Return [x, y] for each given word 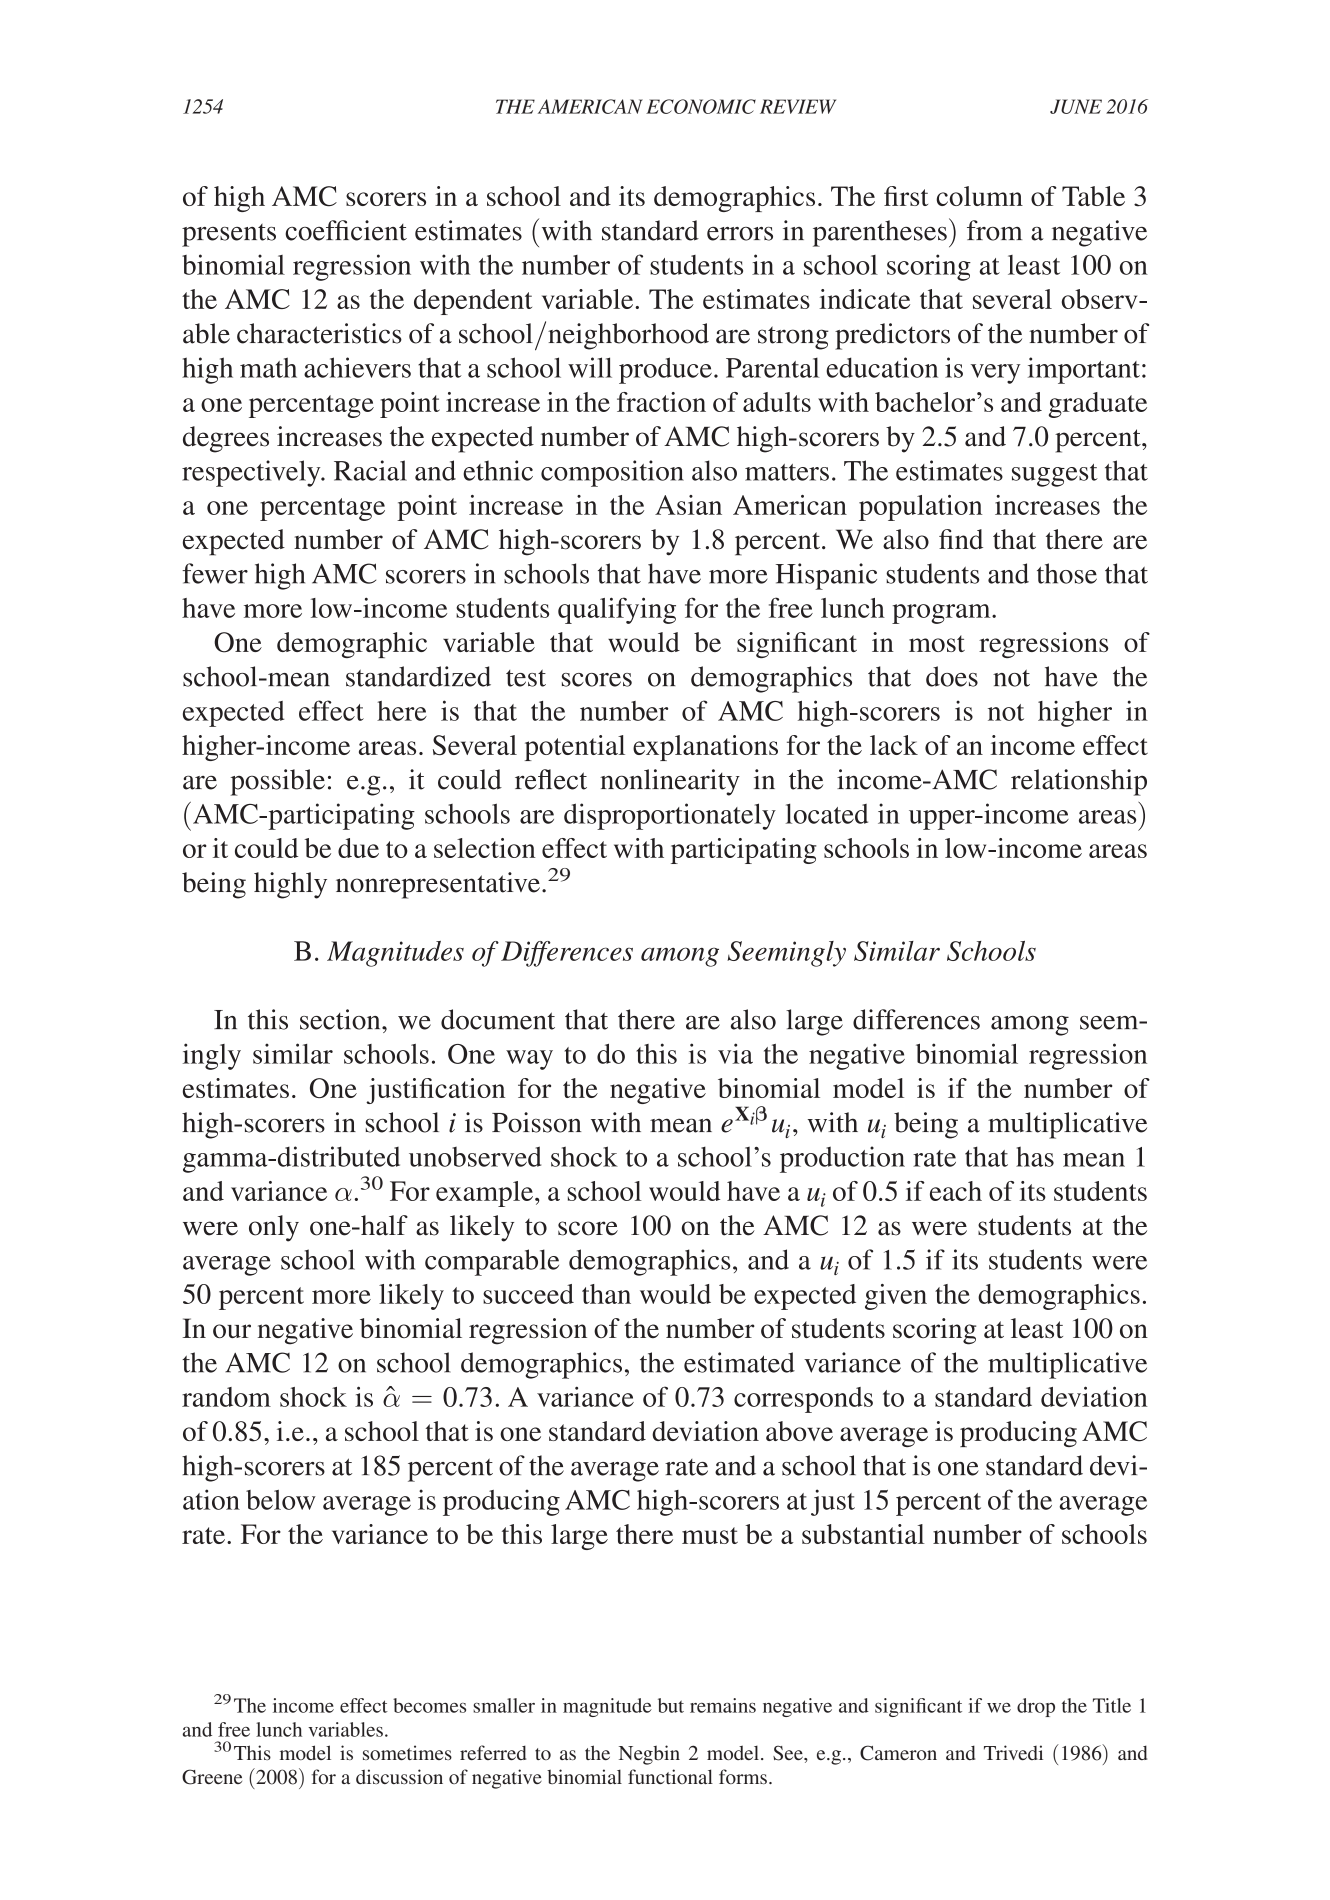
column [979, 196]
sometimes [407, 1752]
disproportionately [670, 816]
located [827, 813]
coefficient [346, 230]
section [341, 1019]
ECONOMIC [701, 106]
